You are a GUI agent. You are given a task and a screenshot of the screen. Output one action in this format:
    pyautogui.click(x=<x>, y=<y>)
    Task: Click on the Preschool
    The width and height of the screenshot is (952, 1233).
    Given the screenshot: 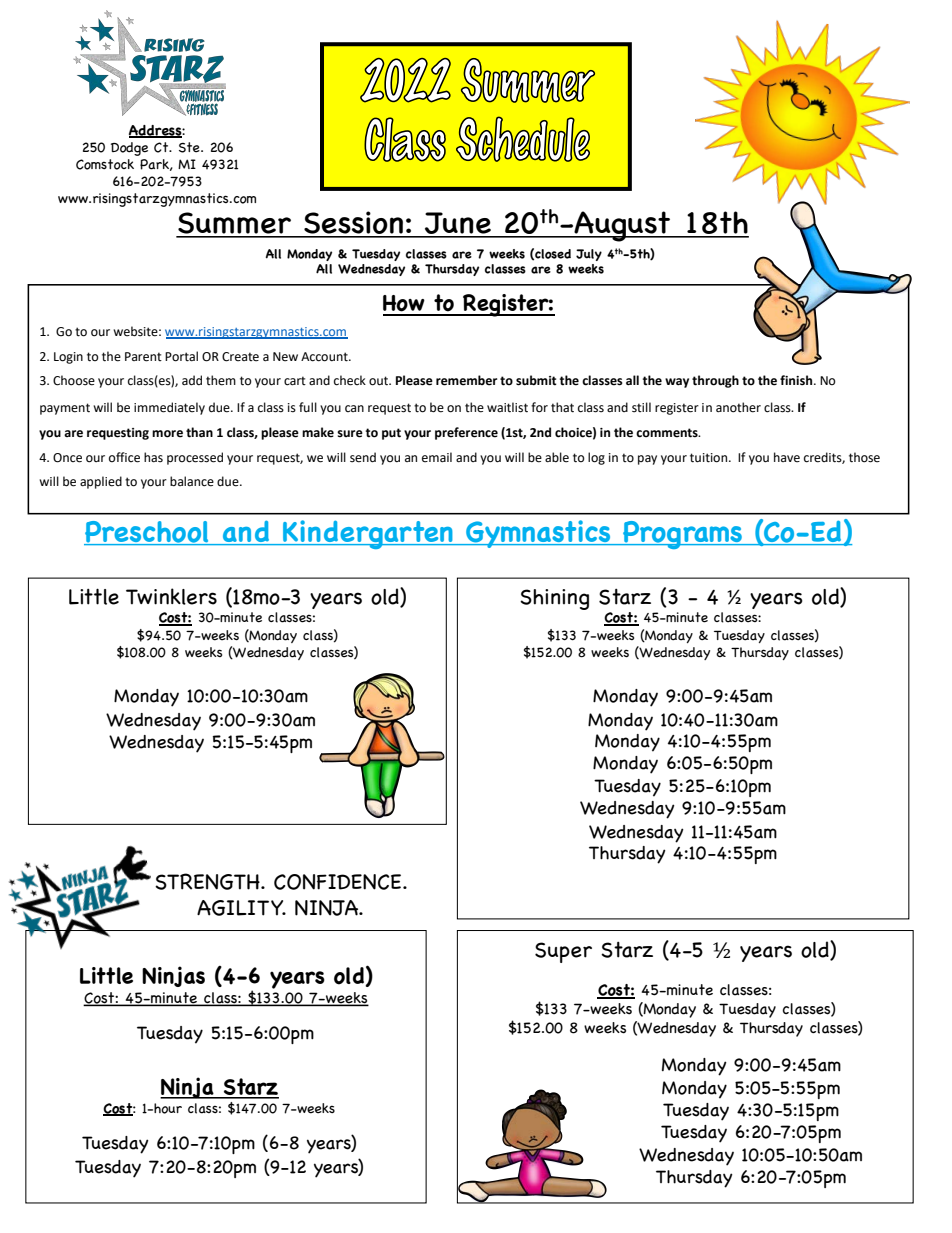 What is the action you would take?
    pyautogui.click(x=147, y=533)
